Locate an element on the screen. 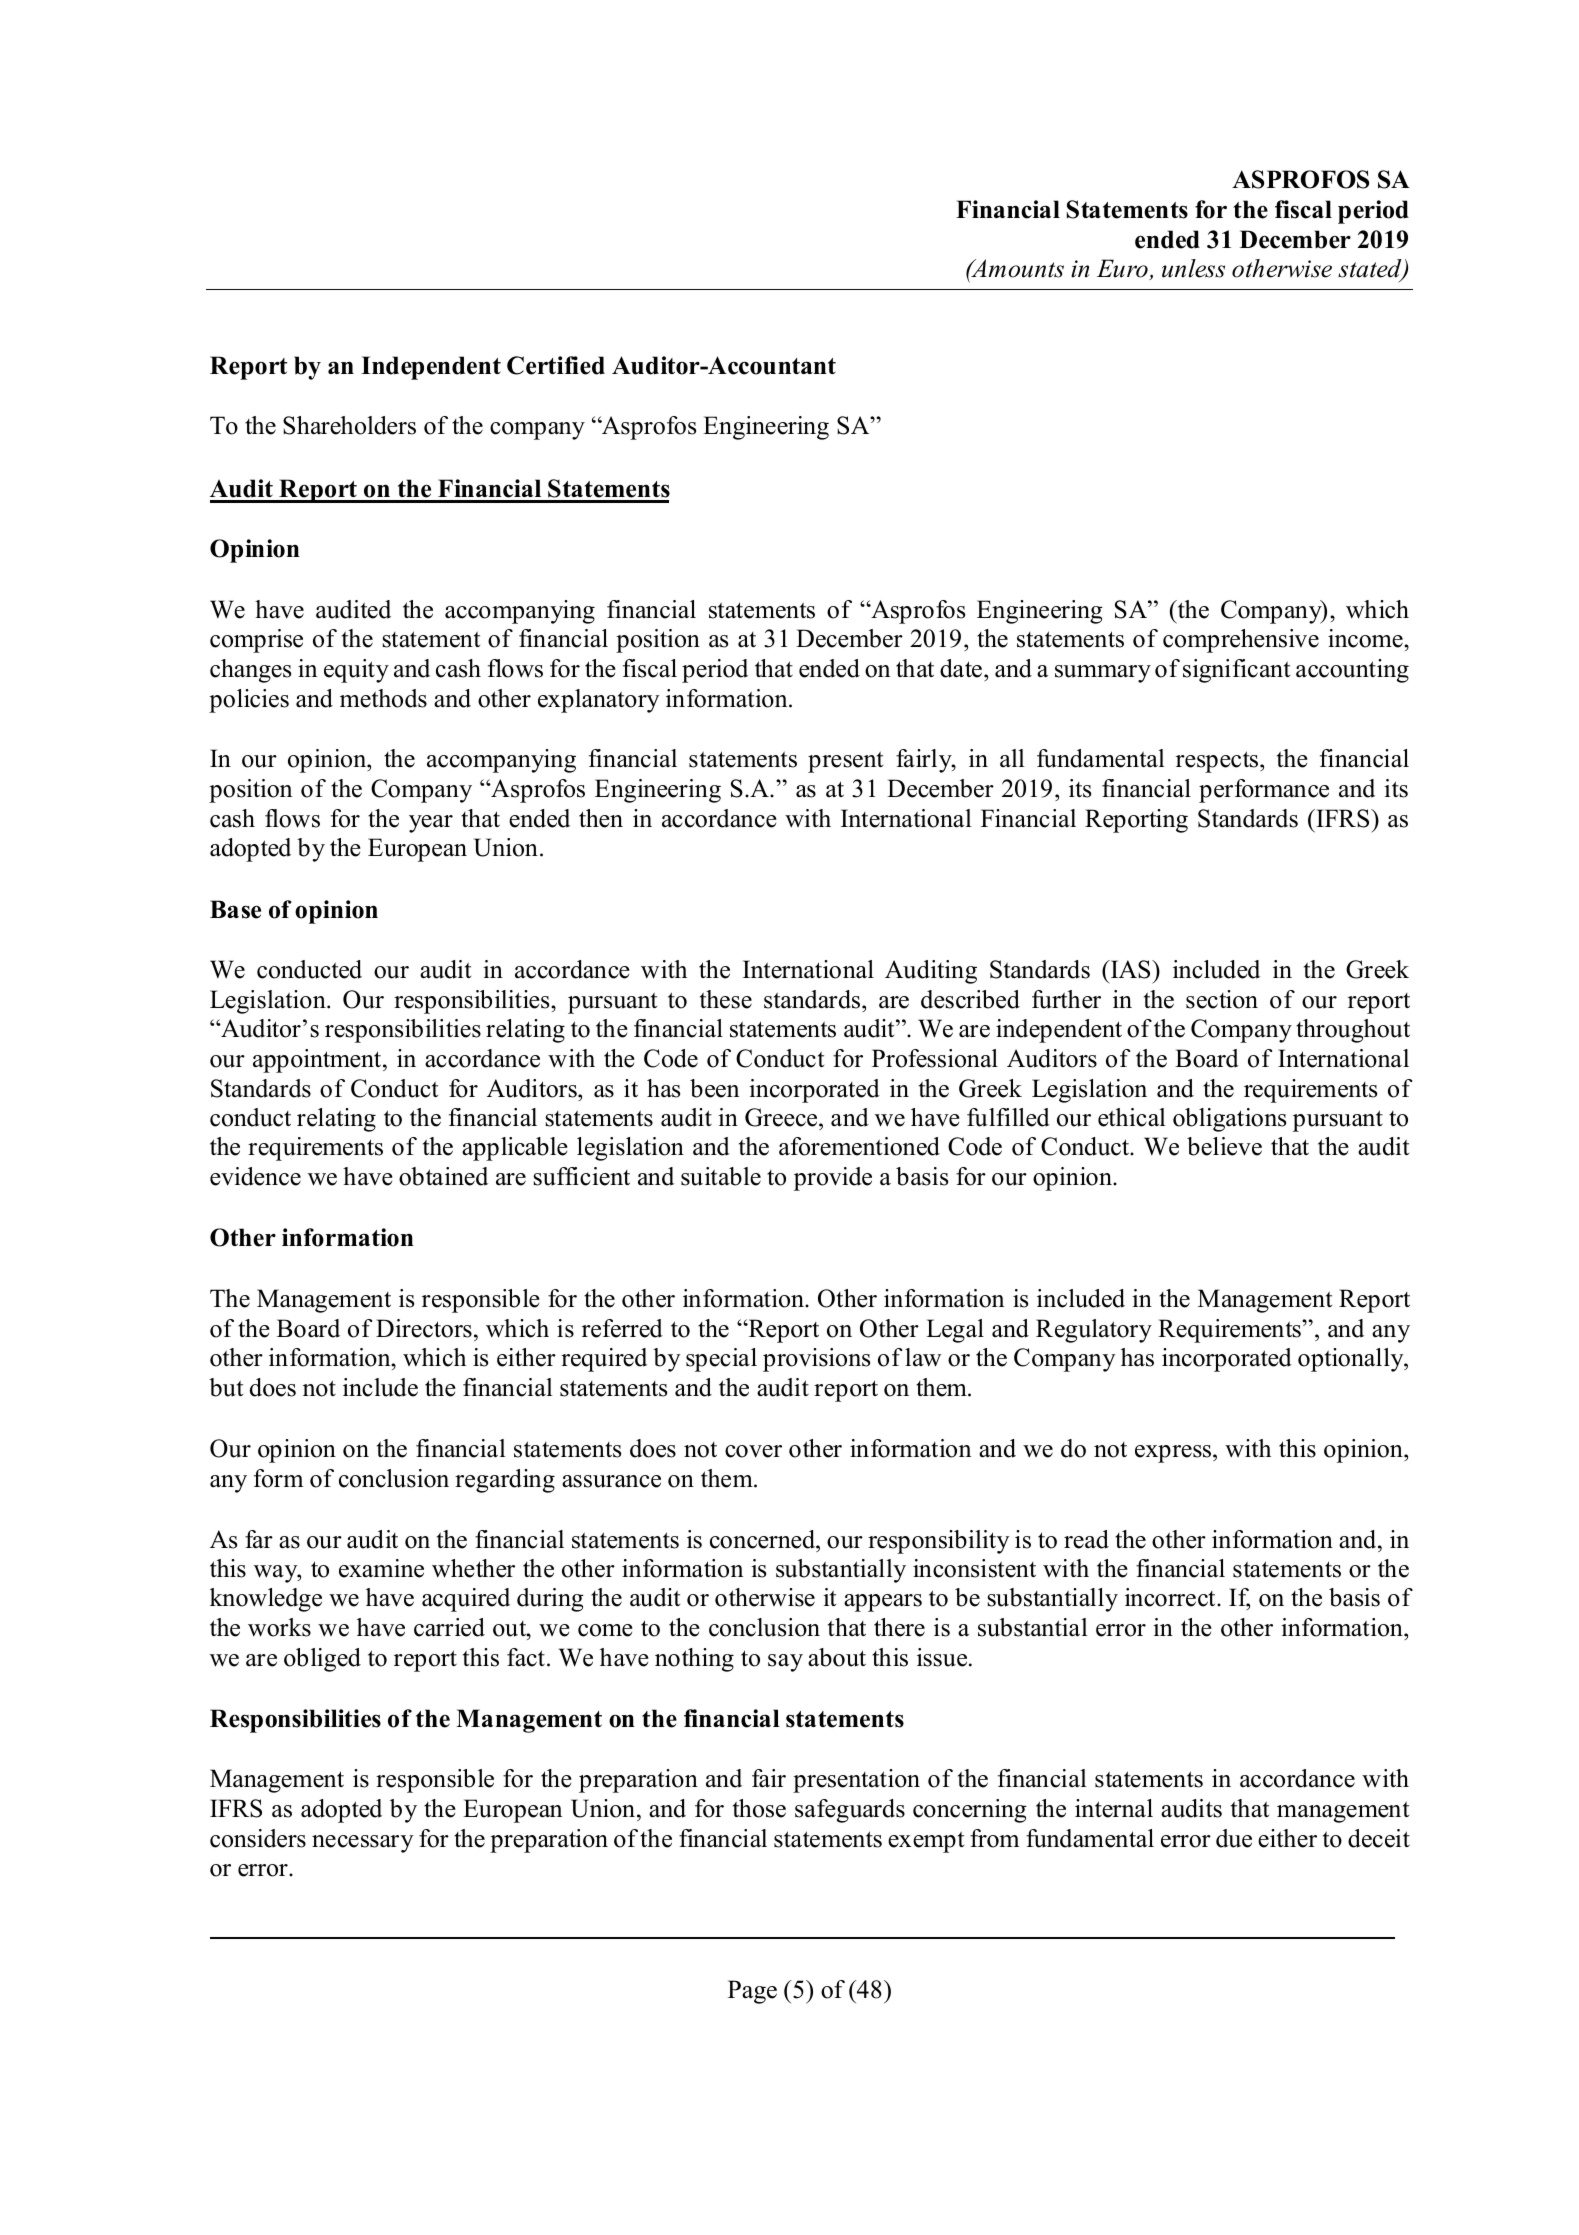 This screenshot has width=1579, height=2235. Certified is located at coordinates (556, 365).
